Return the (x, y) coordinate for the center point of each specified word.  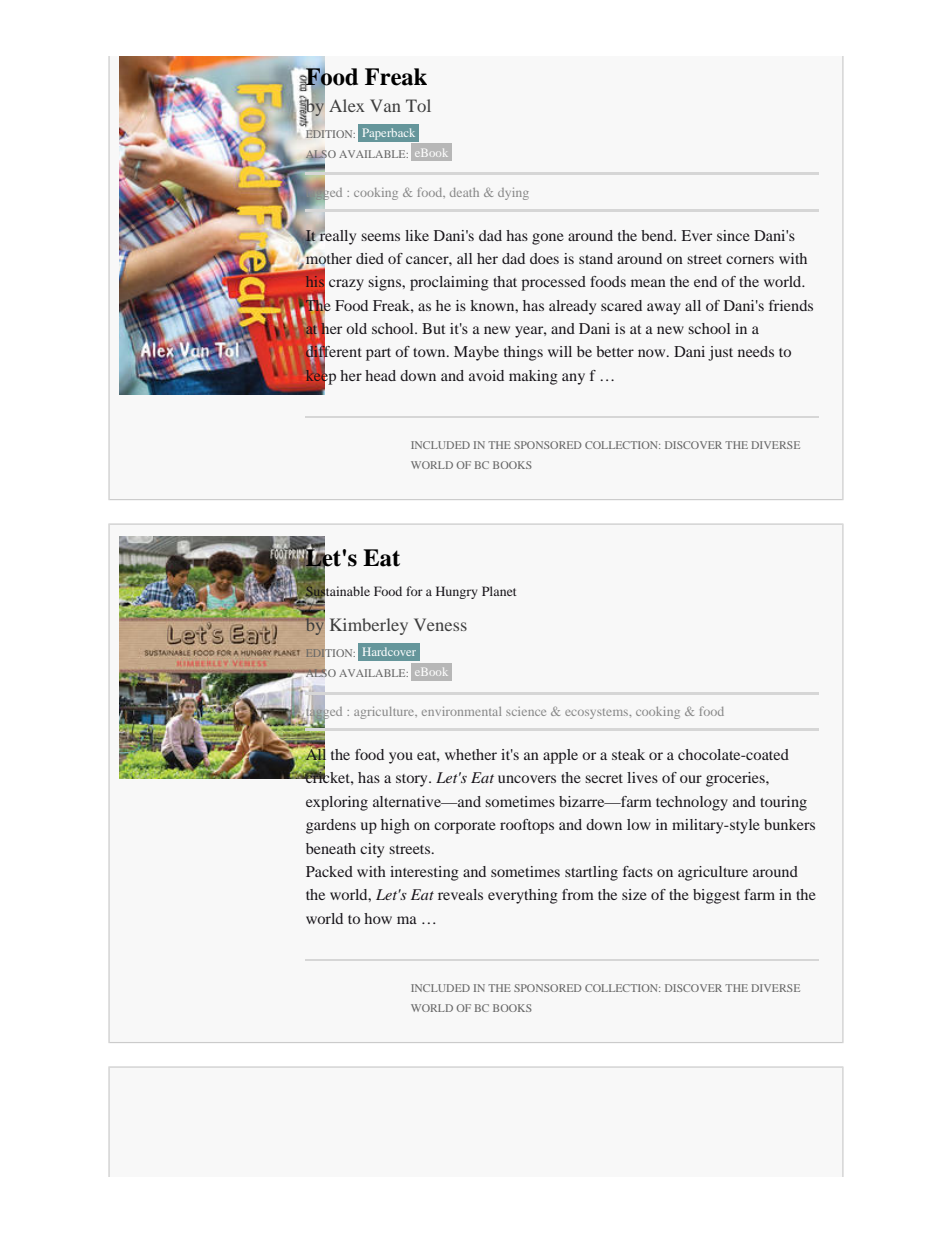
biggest (716, 896)
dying (513, 194)
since (733, 235)
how (378, 918)
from (578, 894)
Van (385, 105)
